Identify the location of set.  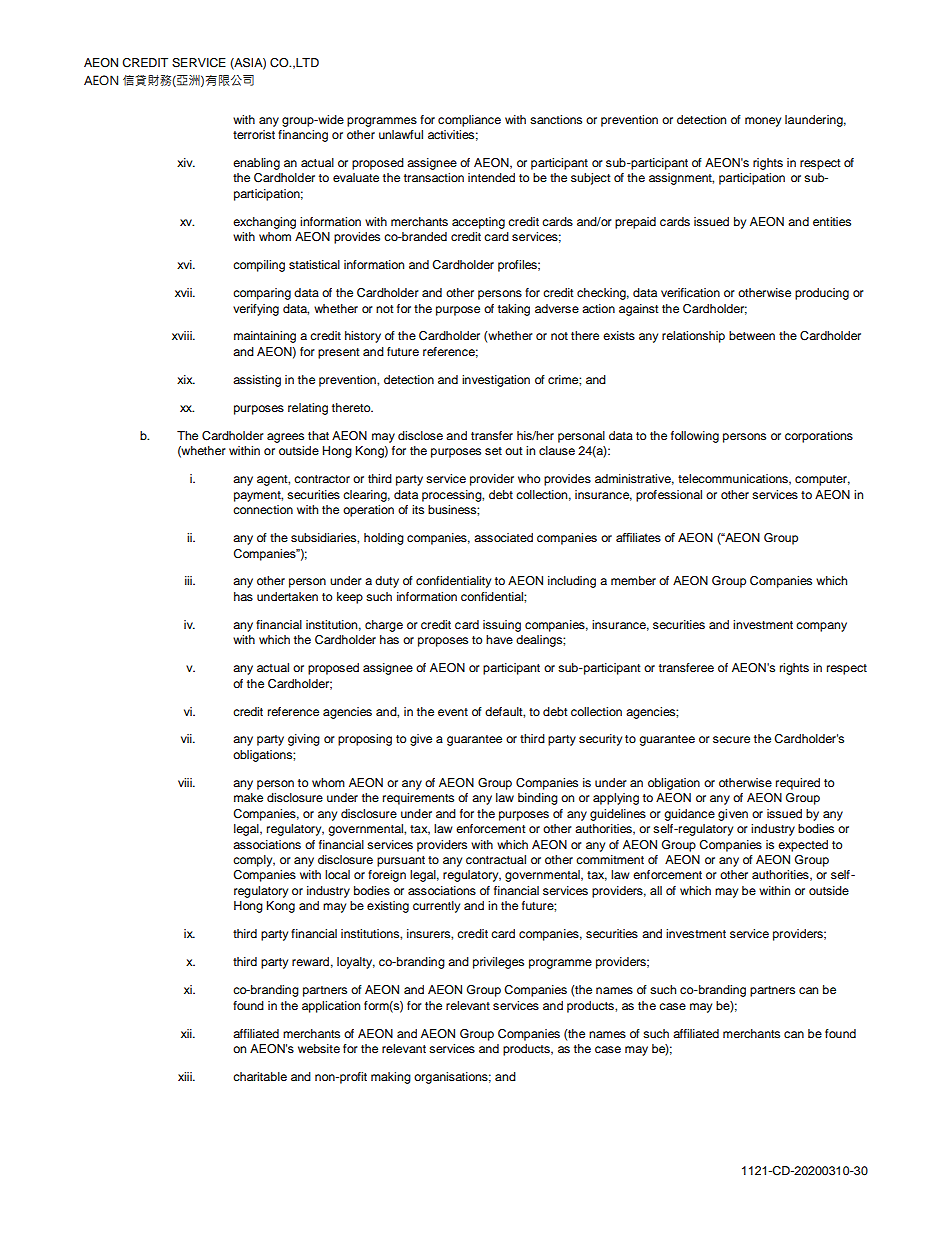
(493, 451).
